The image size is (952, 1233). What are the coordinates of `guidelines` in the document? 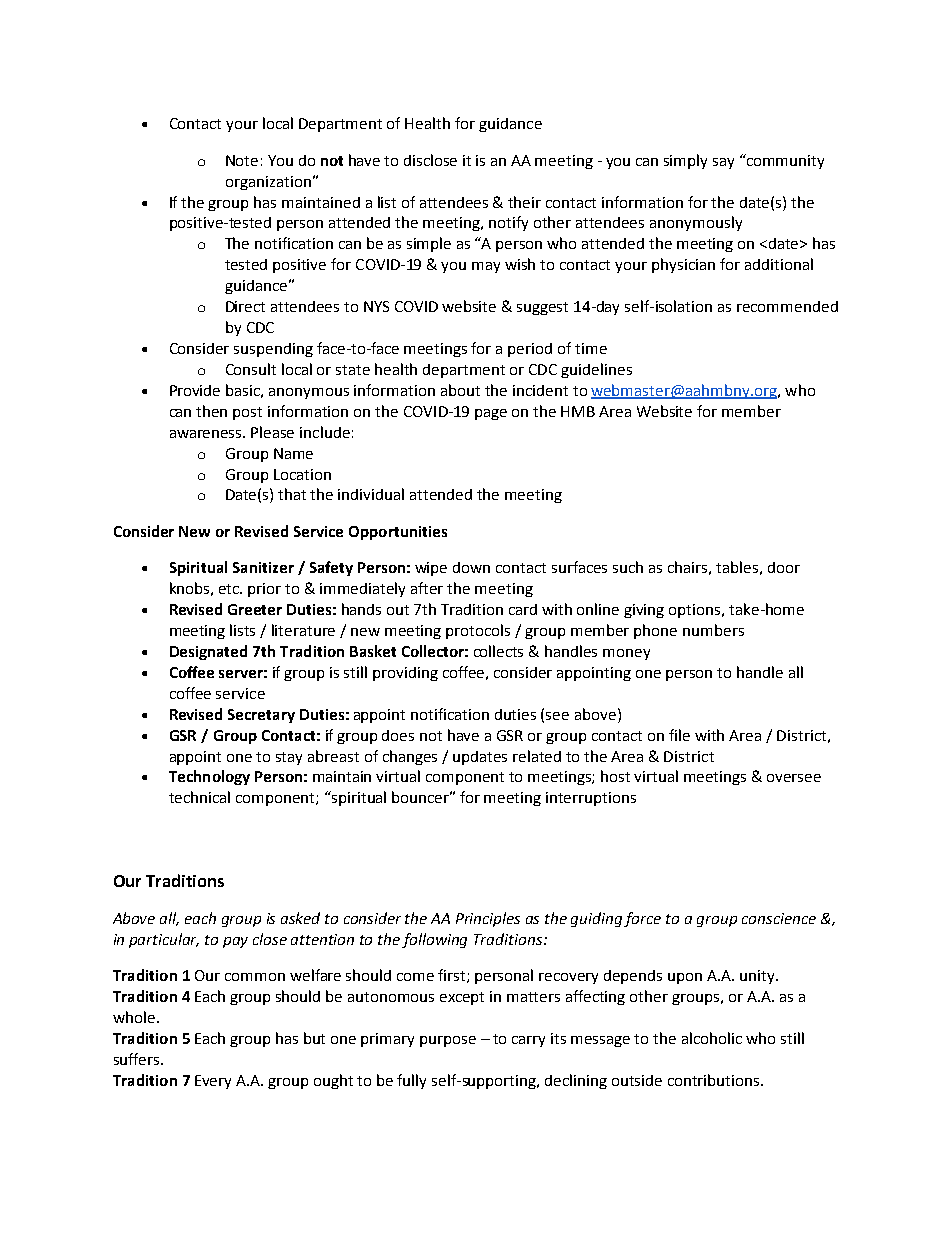 It's located at (596, 370).
